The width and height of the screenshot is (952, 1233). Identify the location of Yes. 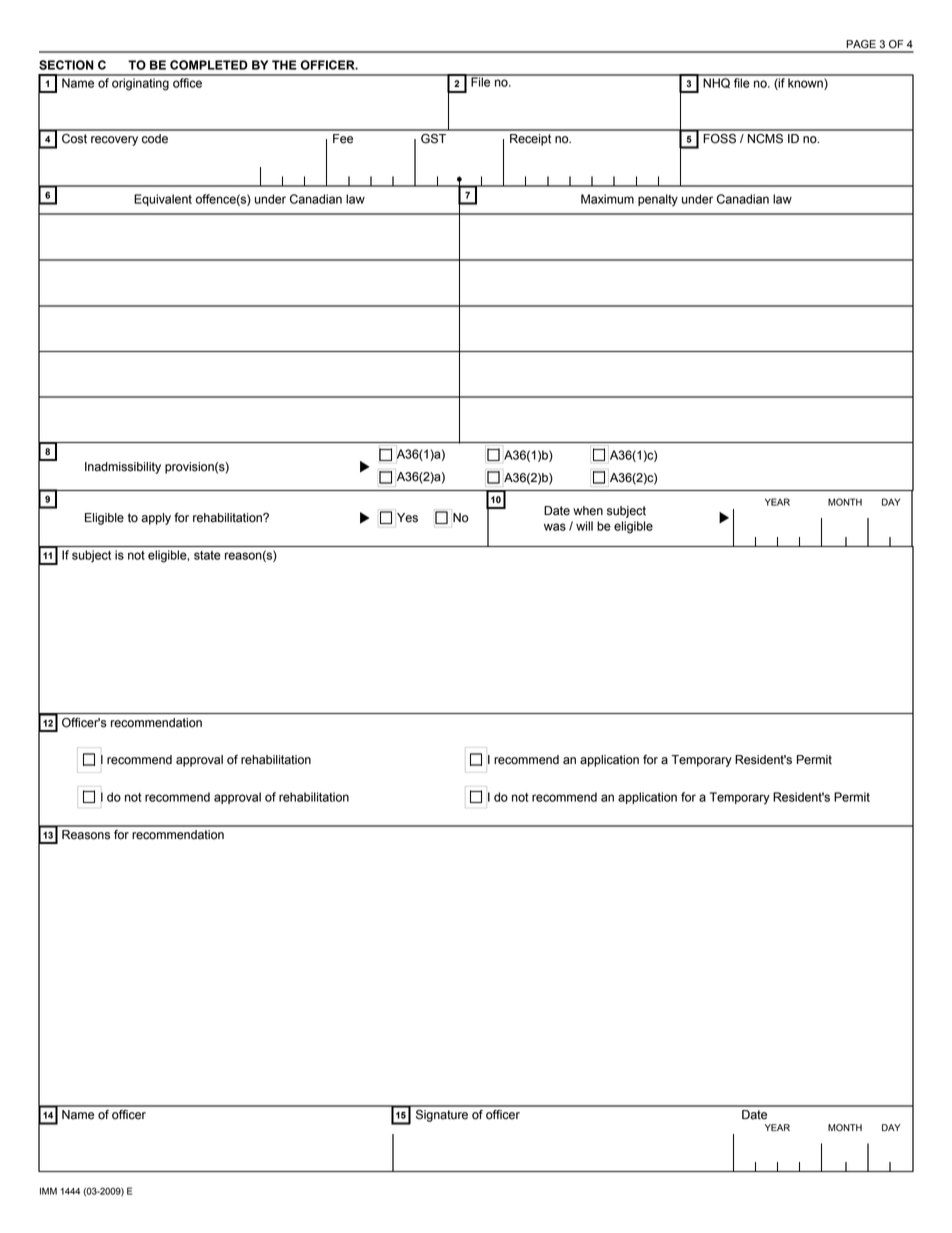
(407, 518).
